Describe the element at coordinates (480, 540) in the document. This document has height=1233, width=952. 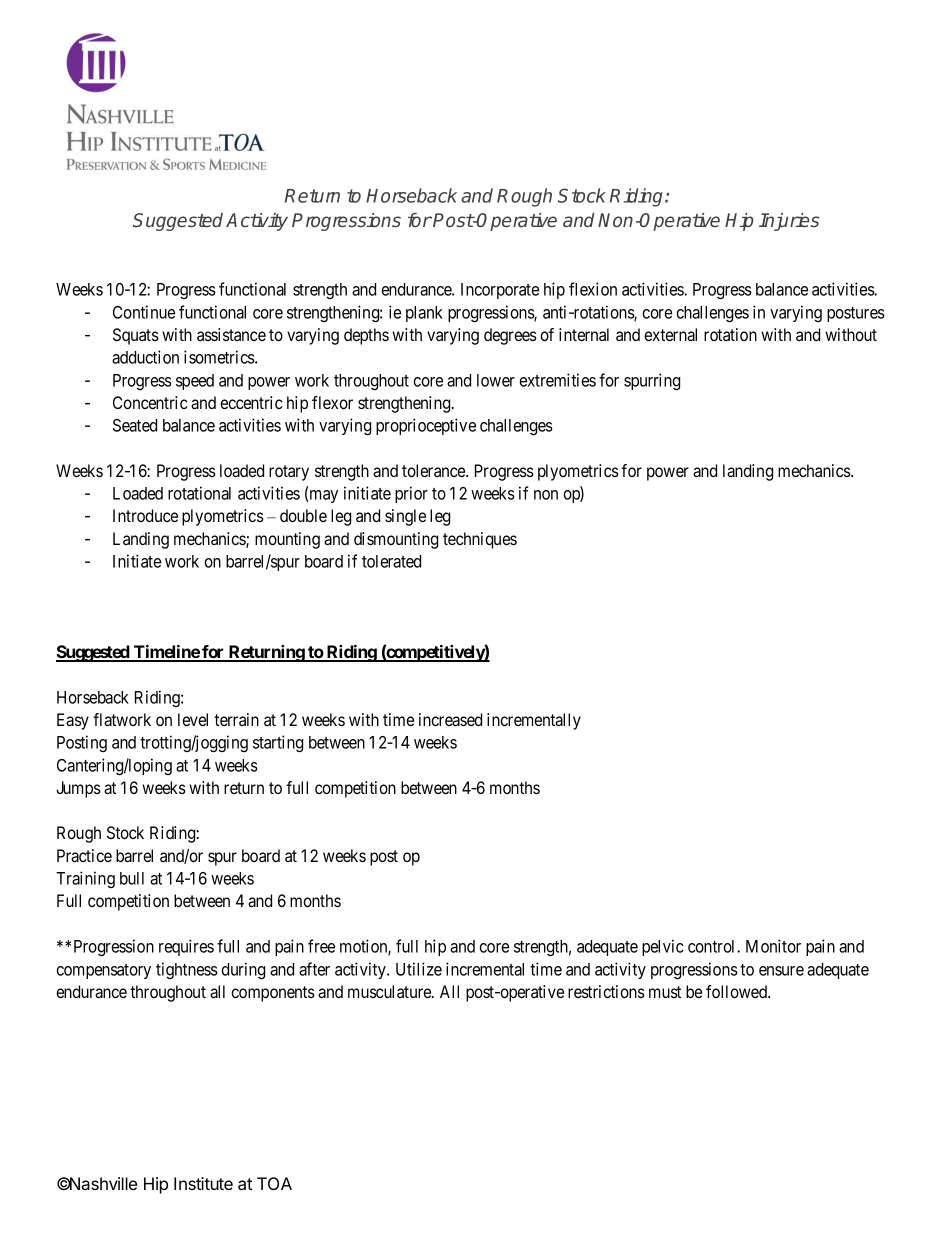
I see `techniques` at that location.
